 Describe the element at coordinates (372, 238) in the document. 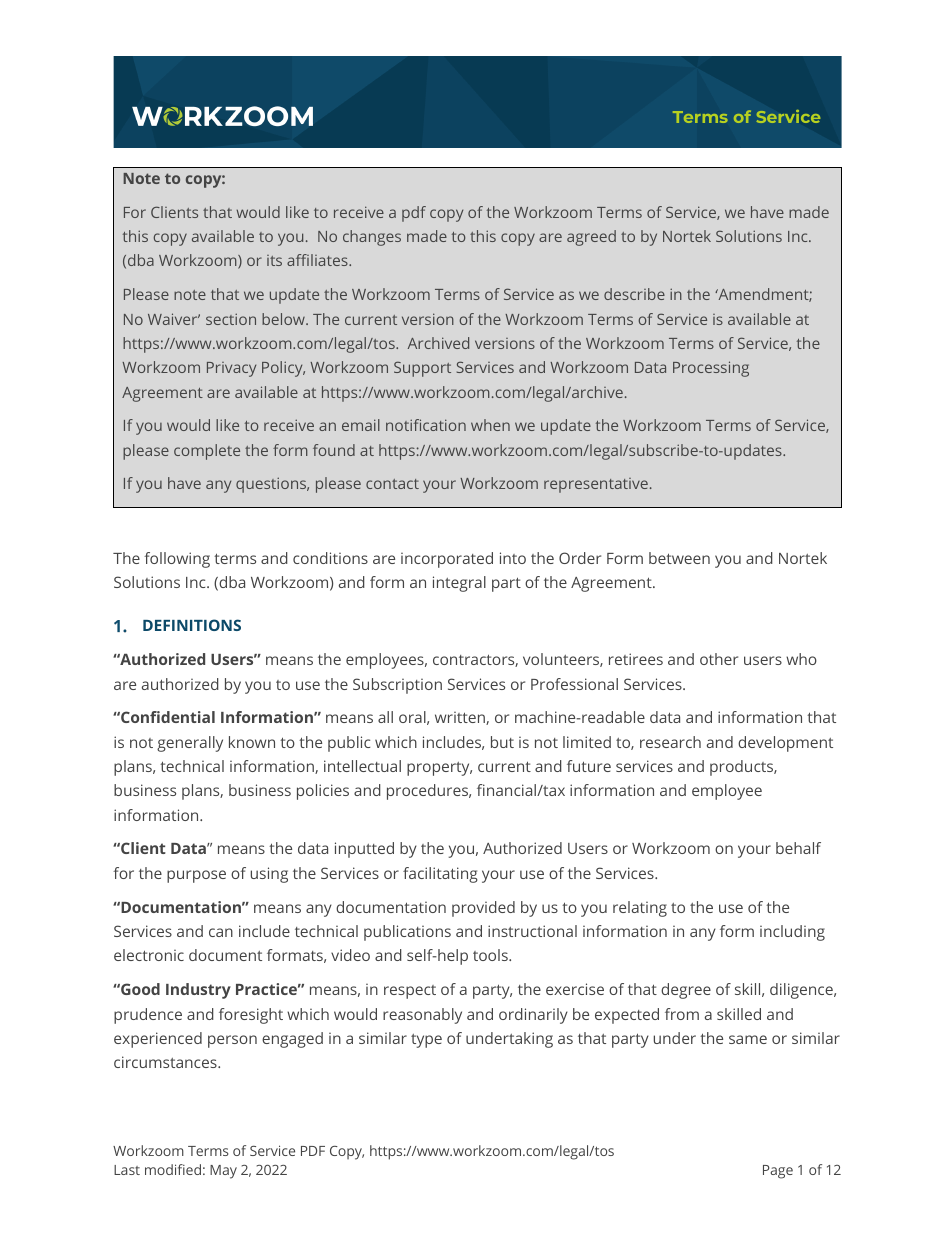

I see `changes` at that location.
